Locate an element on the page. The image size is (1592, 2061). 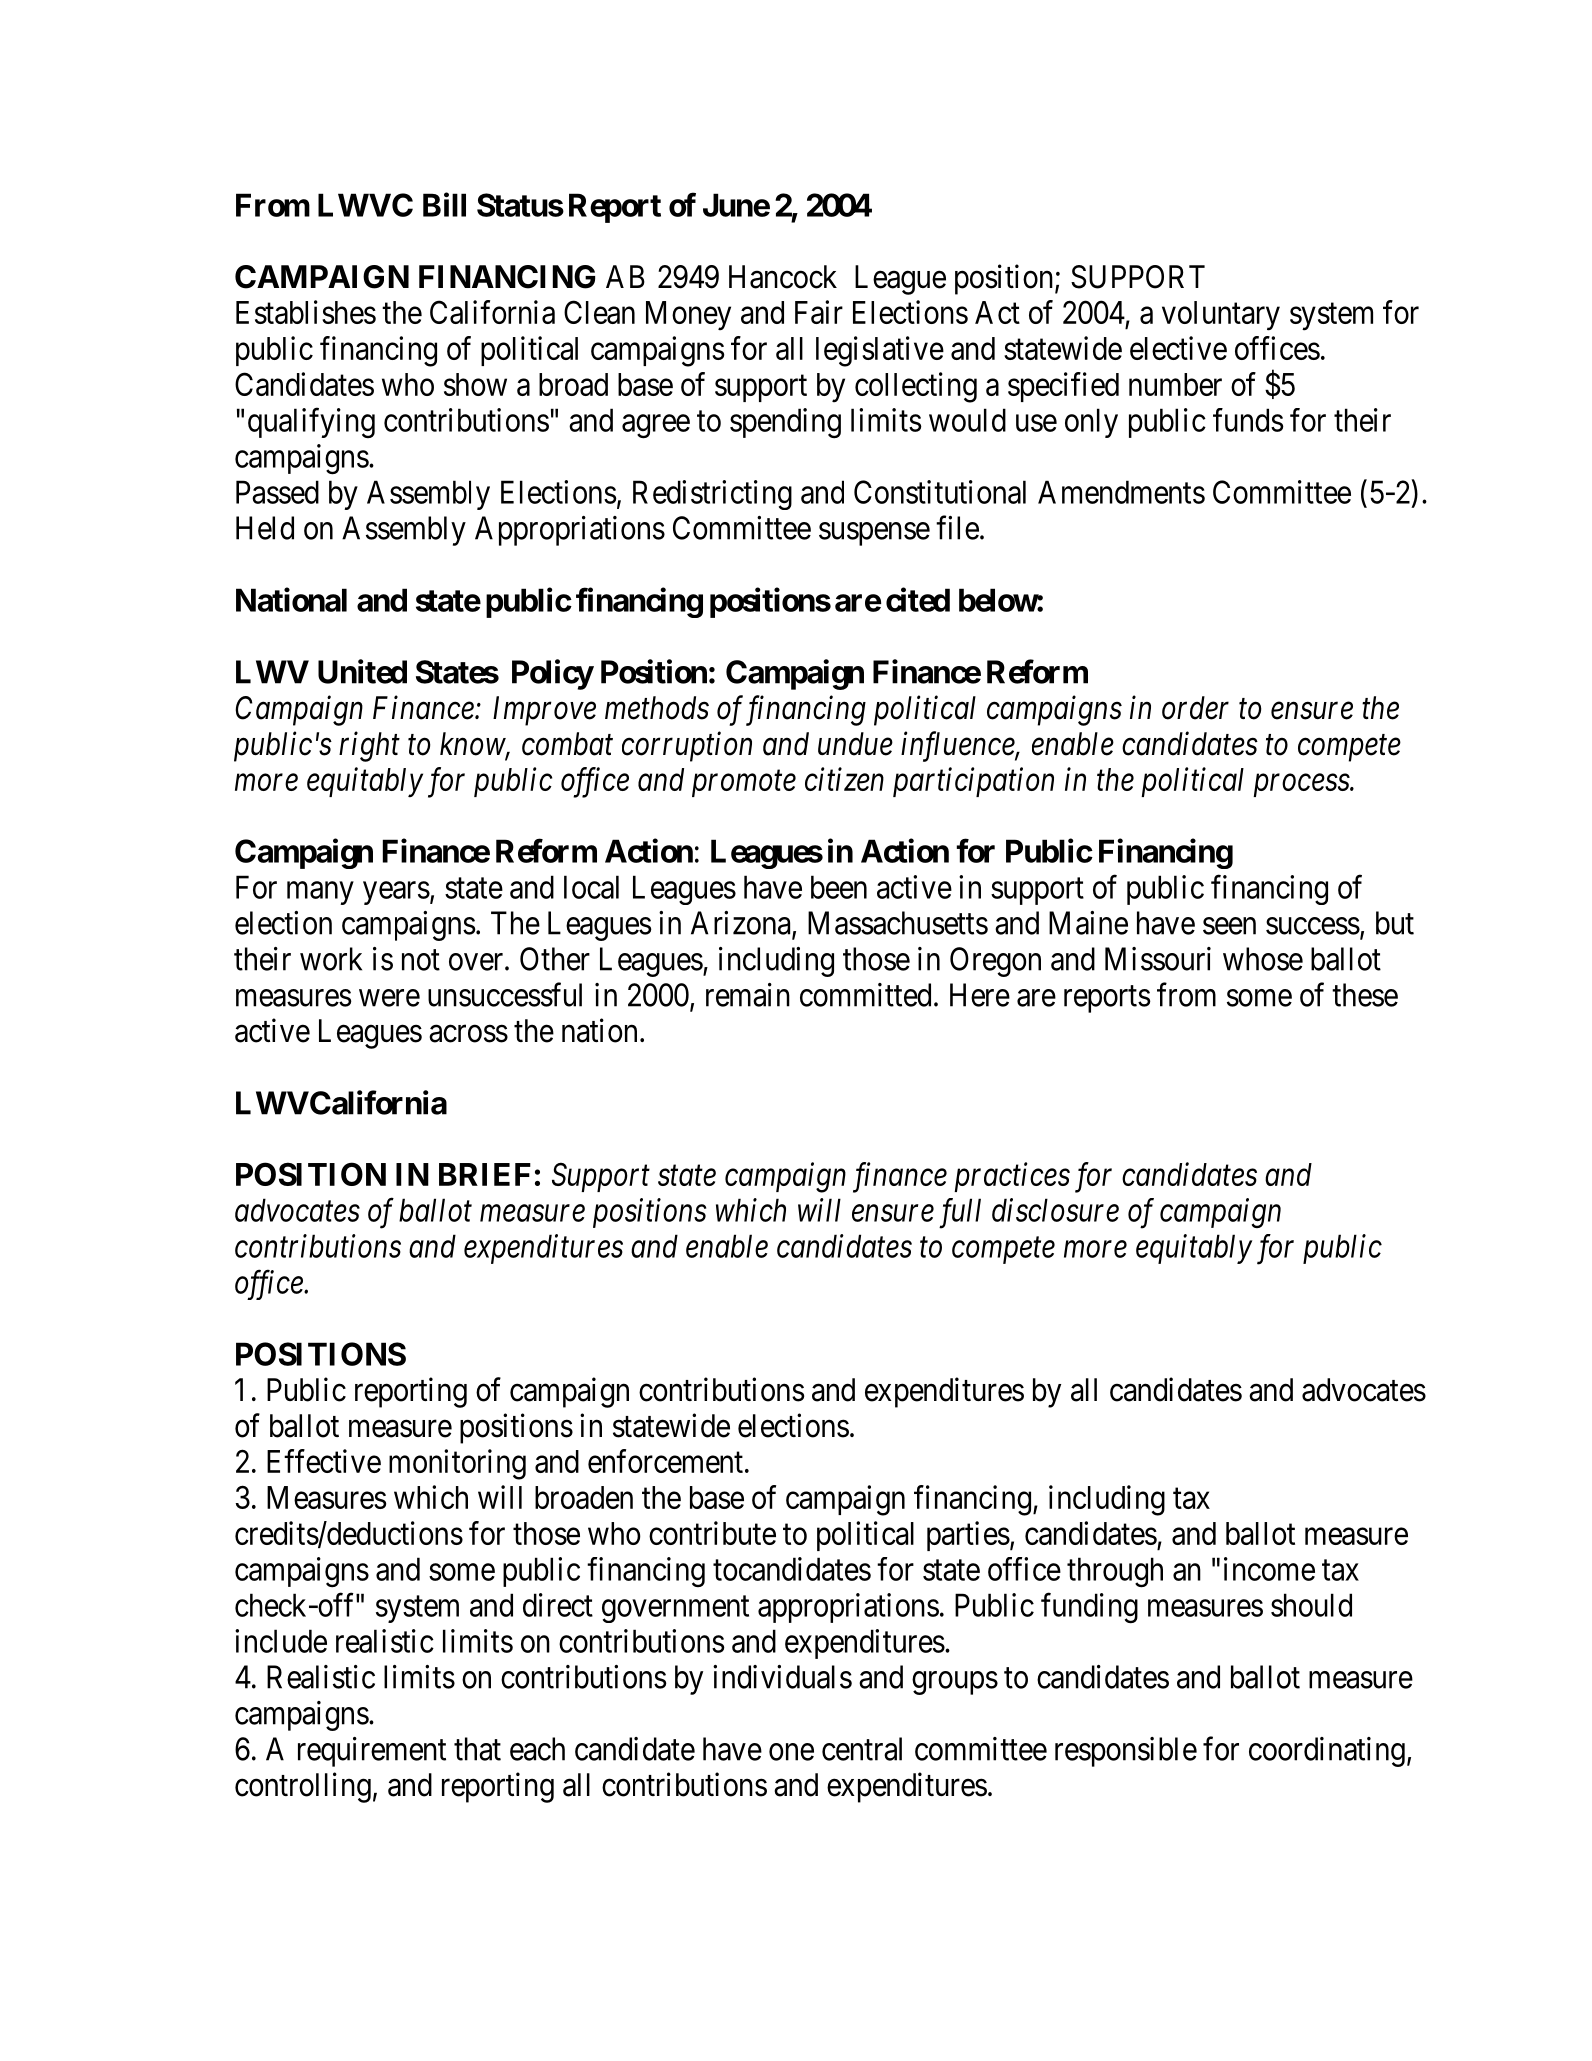
requirement is located at coordinates (372, 1752).
